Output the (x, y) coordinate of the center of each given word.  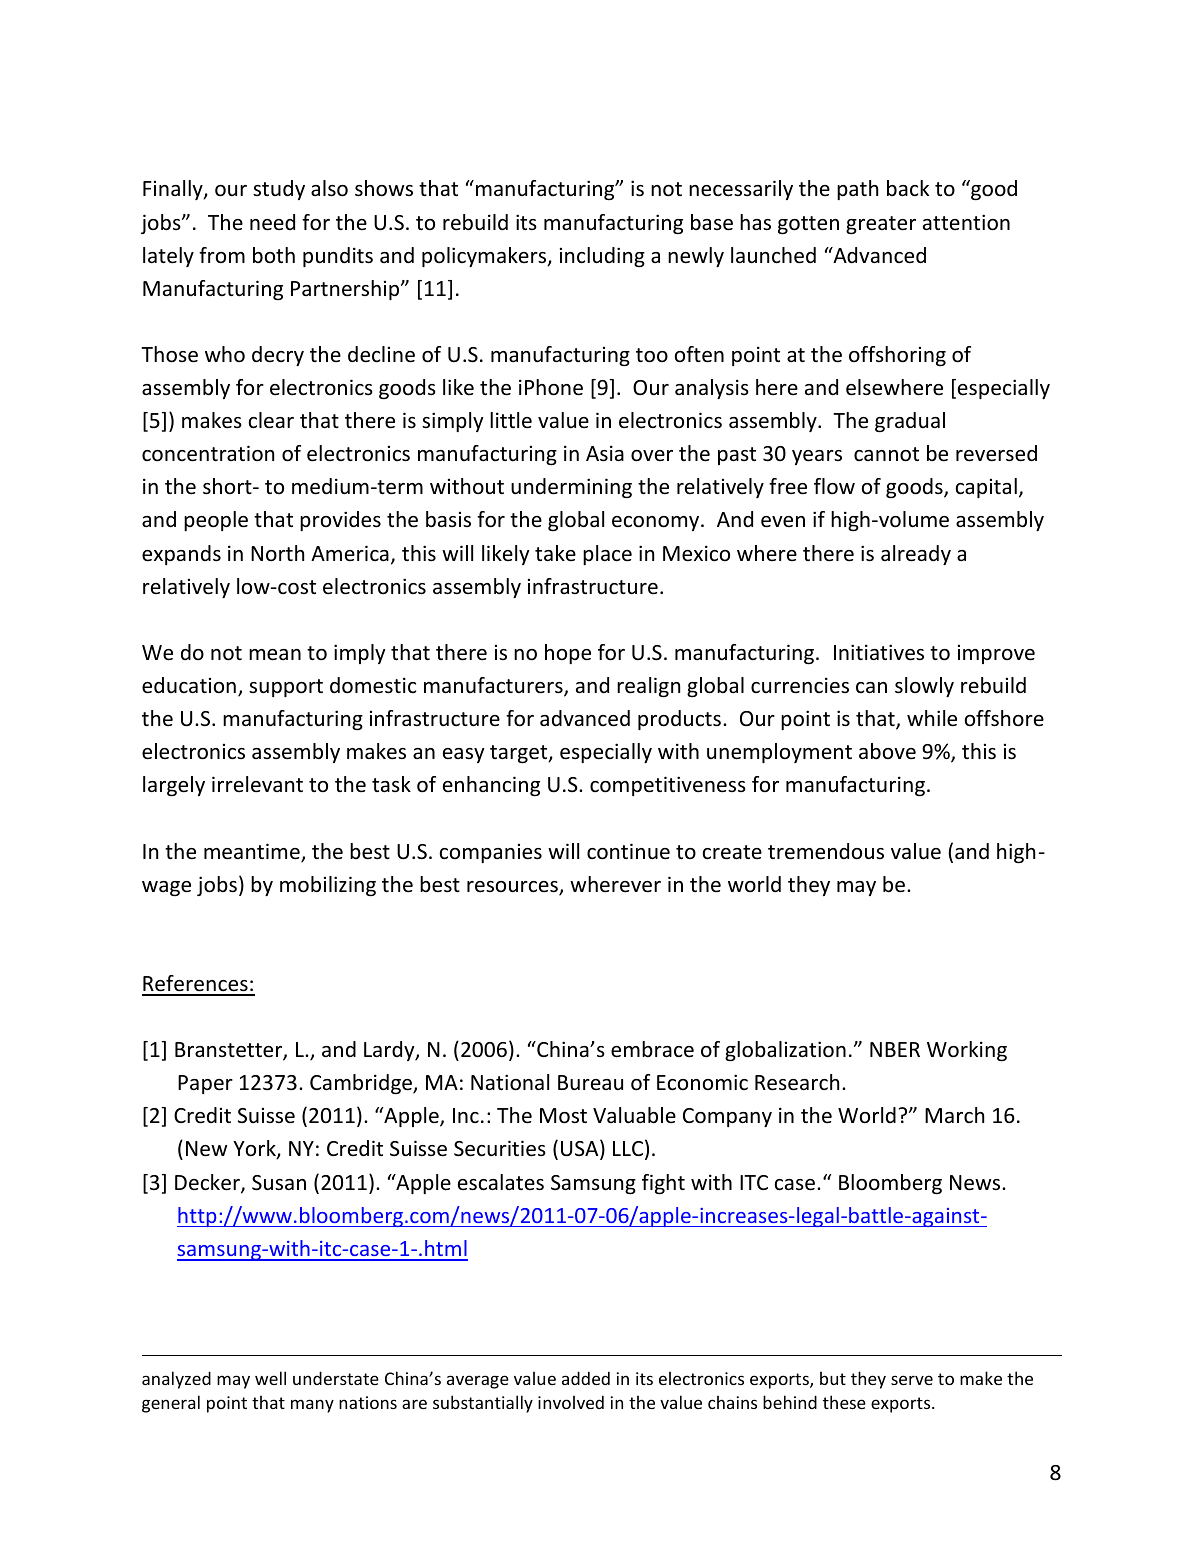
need (272, 222)
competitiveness (668, 786)
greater (881, 225)
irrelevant (257, 784)
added (586, 1378)
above (887, 751)
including (602, 257)
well (270, 1378)
